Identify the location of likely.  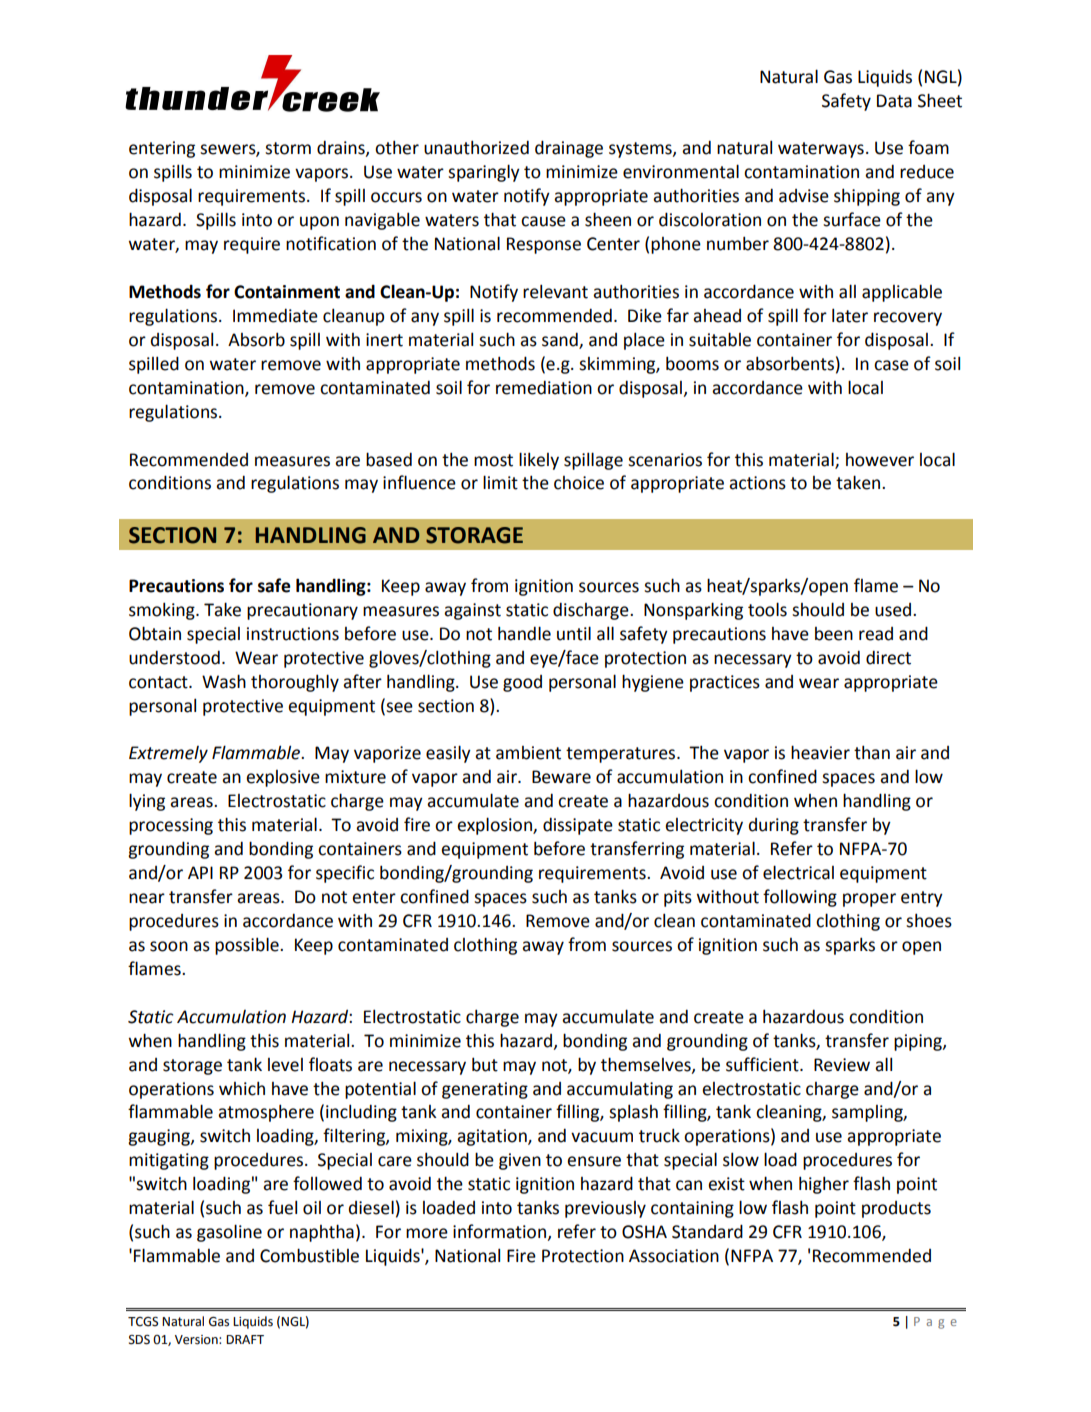
(539, 461).
